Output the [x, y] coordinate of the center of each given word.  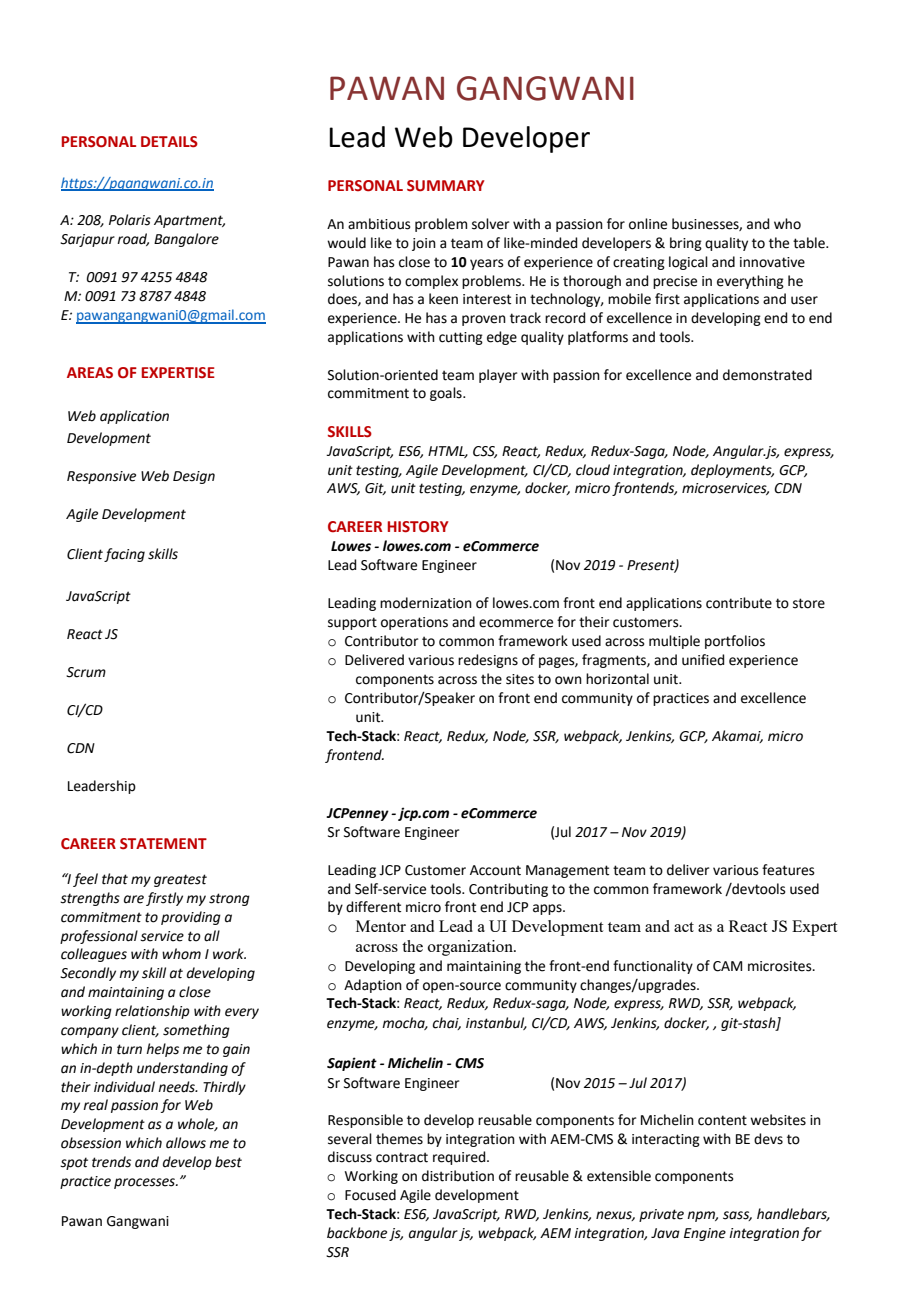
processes [146, 1183]
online [648, 224]
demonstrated [767, 375]
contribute [739, 603]
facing [124, 555]
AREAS [90, 372]
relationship [152, 1012]
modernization [426, 603]
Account [495, 870]
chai [446, 1023]
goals [447, 394]
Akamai [737, 736]
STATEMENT [163, 844]
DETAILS [169, 142]
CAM [727, 966]
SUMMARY [446, 186]
